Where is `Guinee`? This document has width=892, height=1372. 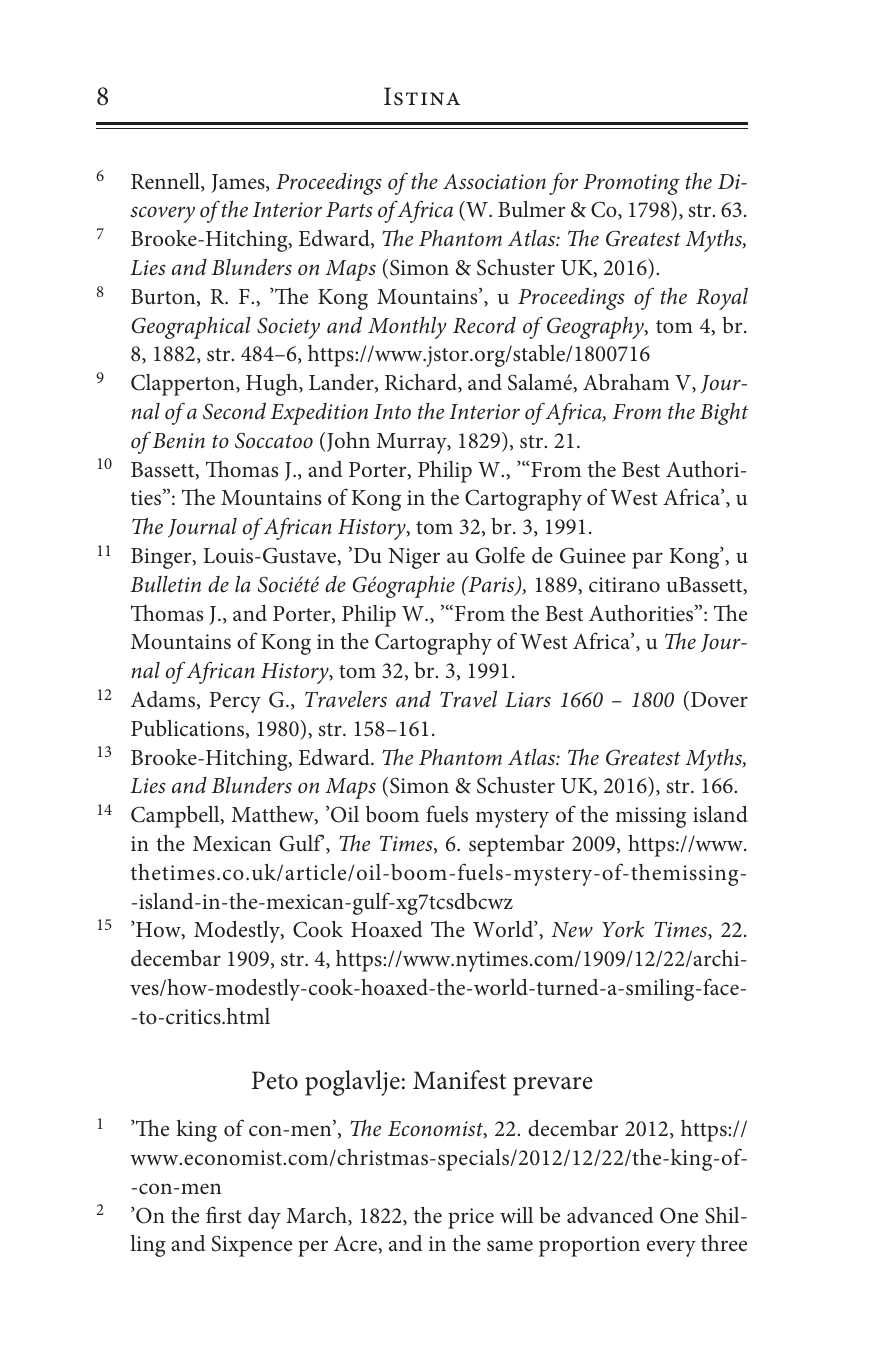 Guinee is located at coordinates (593, 555).
